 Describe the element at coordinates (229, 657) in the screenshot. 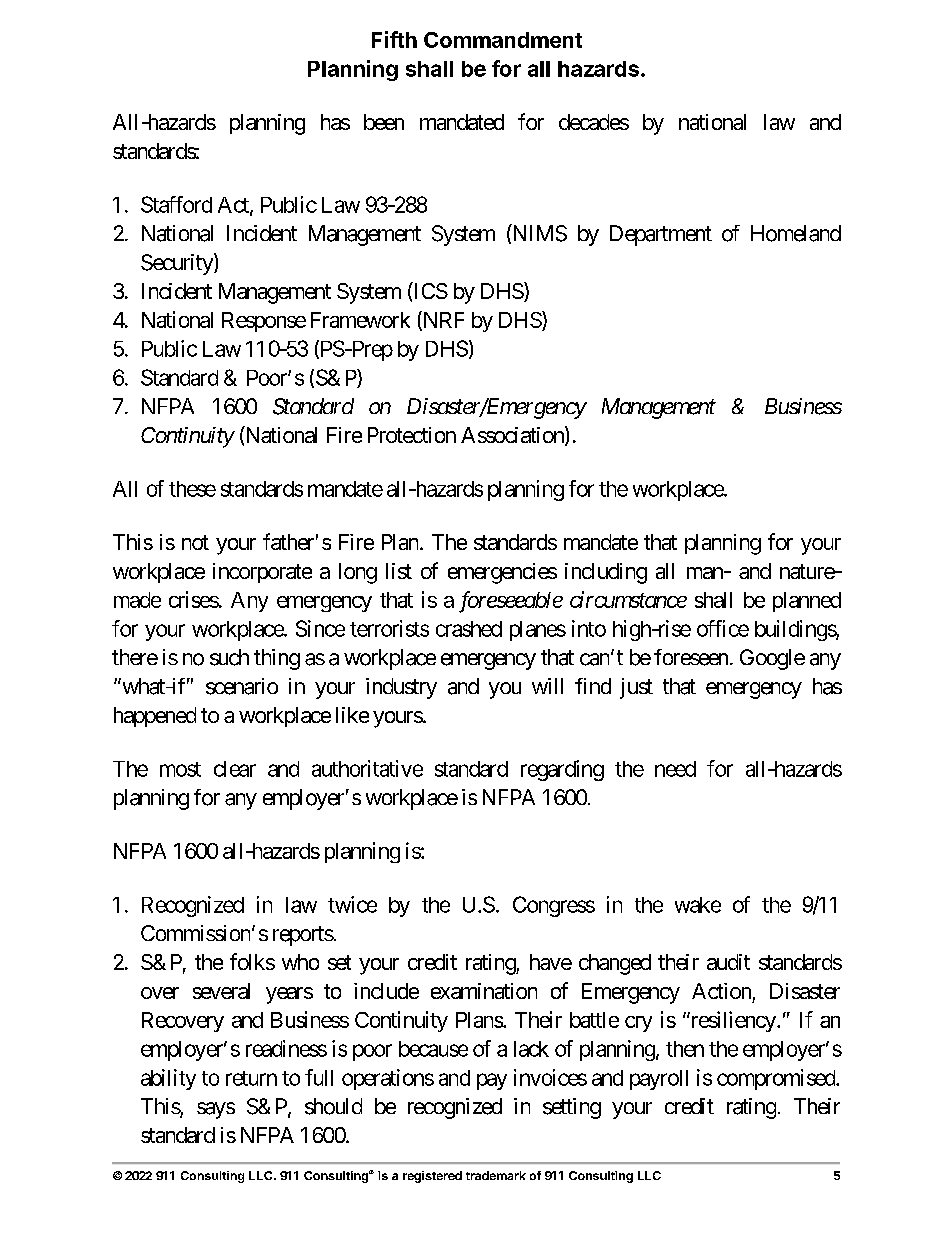

I see `such` at that location.
